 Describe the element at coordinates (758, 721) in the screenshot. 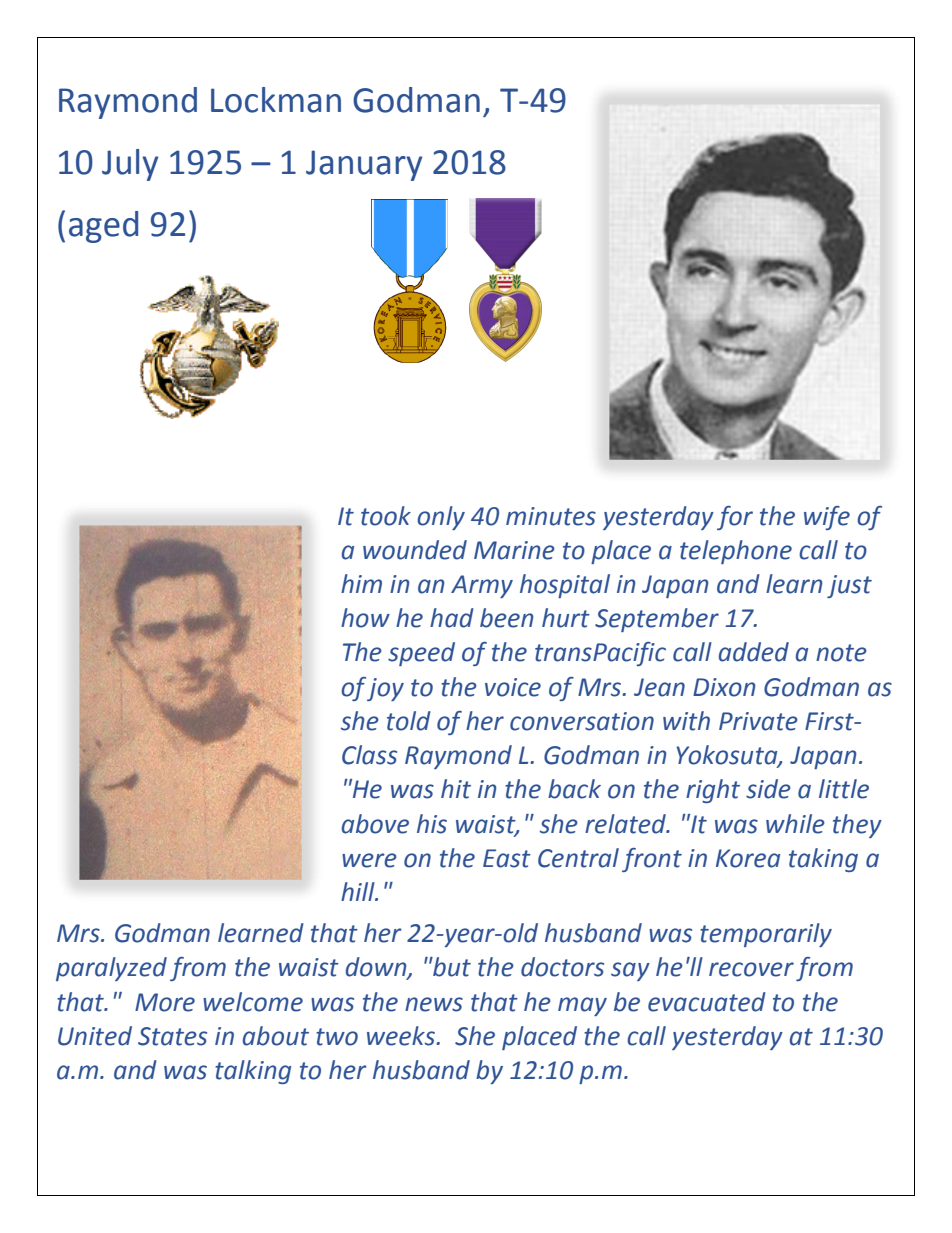

I see `Private` at that location.
